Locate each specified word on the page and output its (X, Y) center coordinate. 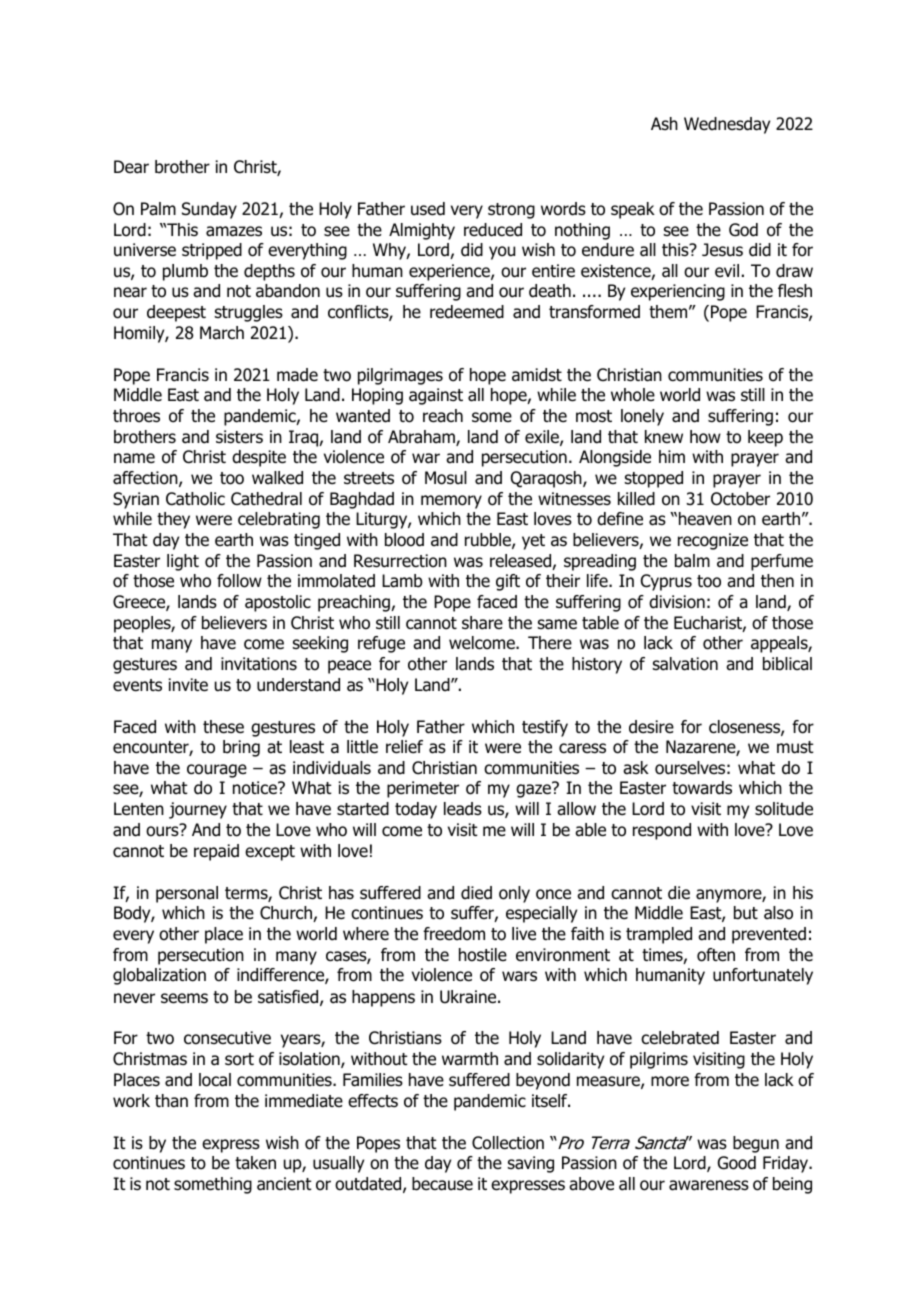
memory (451, 502)
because (442, 1184)
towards (702, 788)
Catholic (195, 499)
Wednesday (727, 125)
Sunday (209, 210)
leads (463, 809)
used (428, 209)
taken (255, 1163)
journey (198, 810)
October (740, 499)
